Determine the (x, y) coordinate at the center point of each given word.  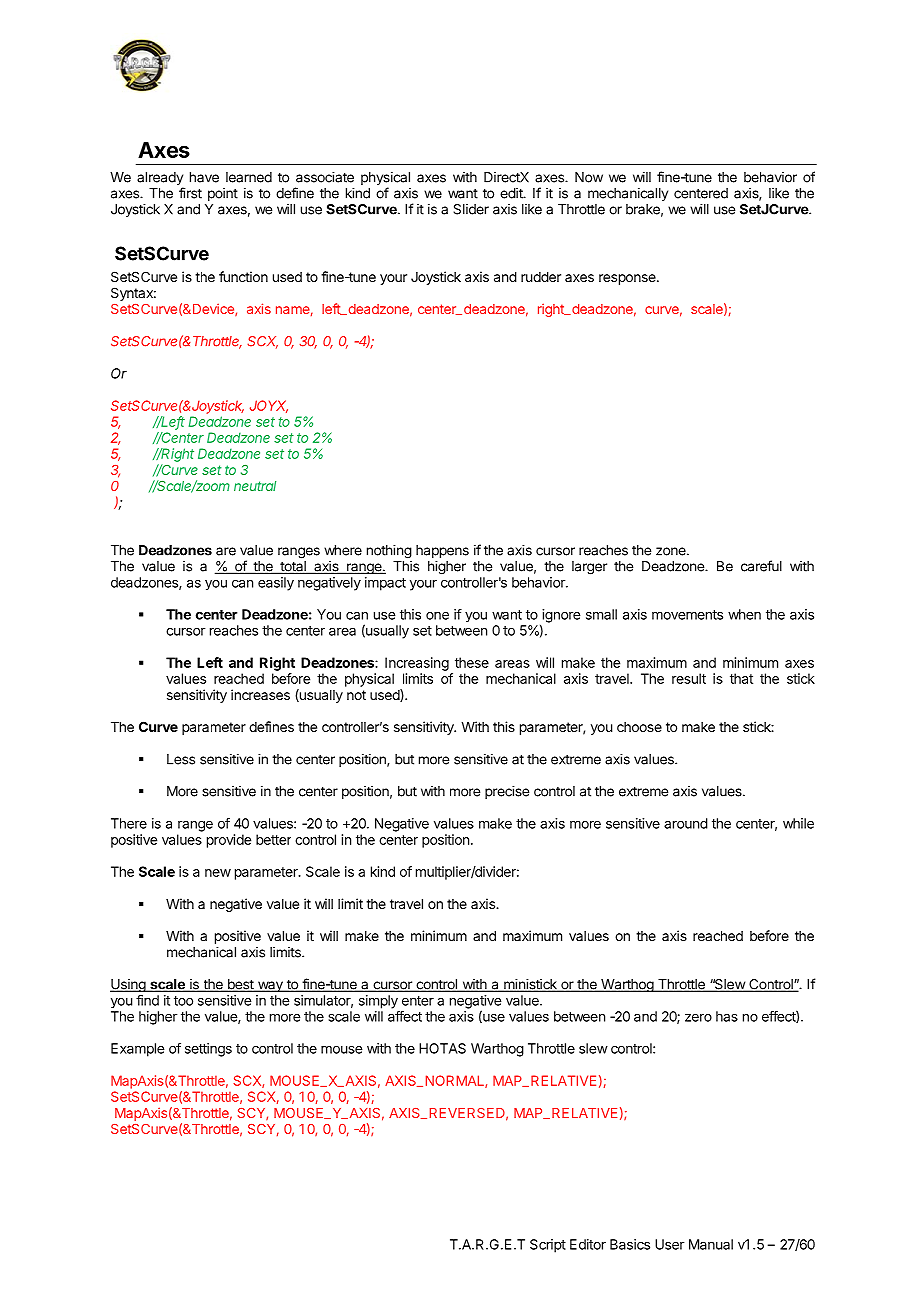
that (741, 678)
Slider (471, 209)
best (240, 985)
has (727, 1016)
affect (405, 1016)
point (223, 194)
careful (761, 566)
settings (208, 1050)
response (628, 279)
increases (260, 694)
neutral (255, 486)
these (472, 662)
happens (442, 551)
